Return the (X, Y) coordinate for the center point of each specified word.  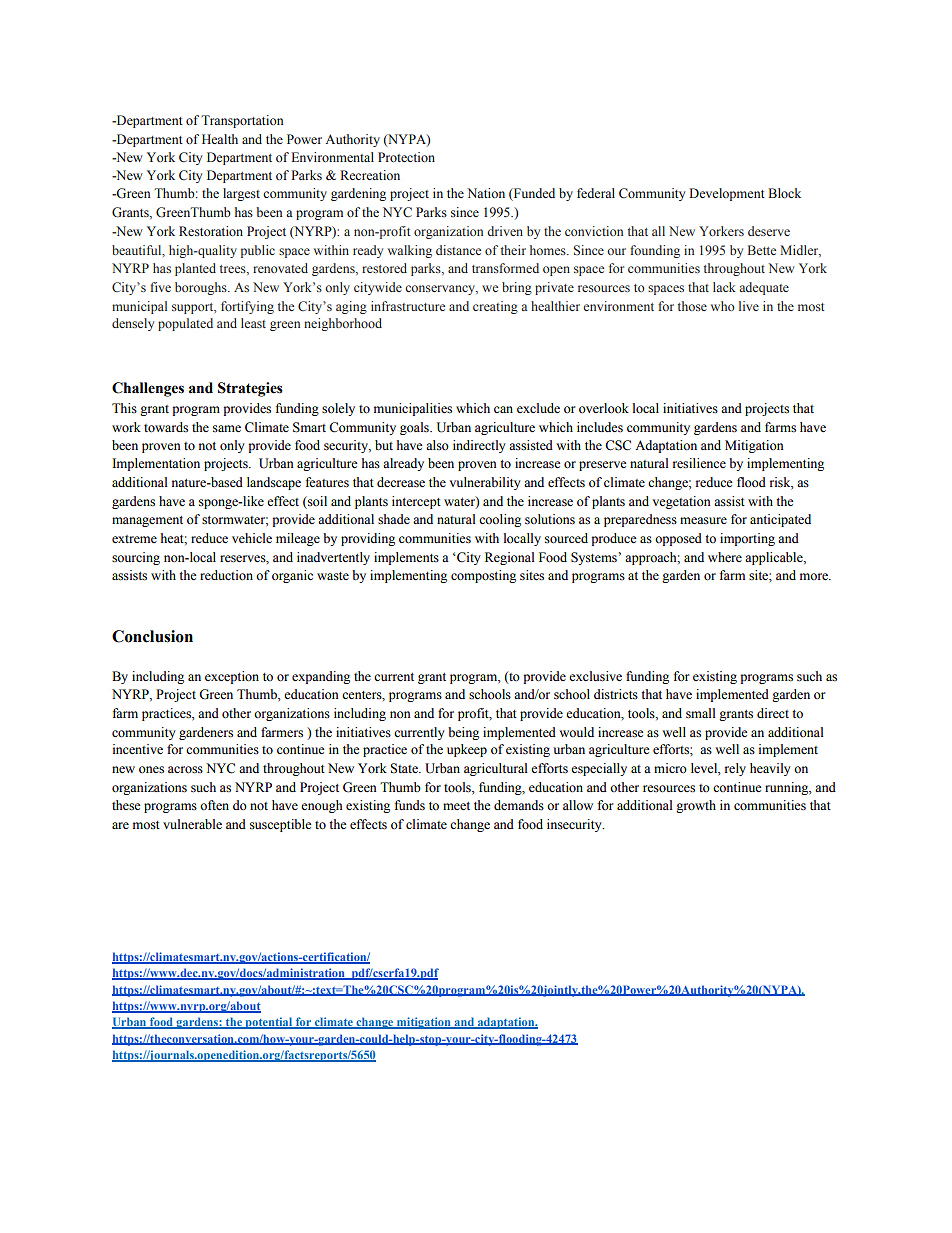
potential (268, 1023)
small (701, 713)
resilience (699, 463)
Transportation (242, 121)
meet (456, 806)
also (437, 445)
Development (727, 194)
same (227, 428)
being (463, 733)
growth (696, 806)
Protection (406, 157)
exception (232, 677)
